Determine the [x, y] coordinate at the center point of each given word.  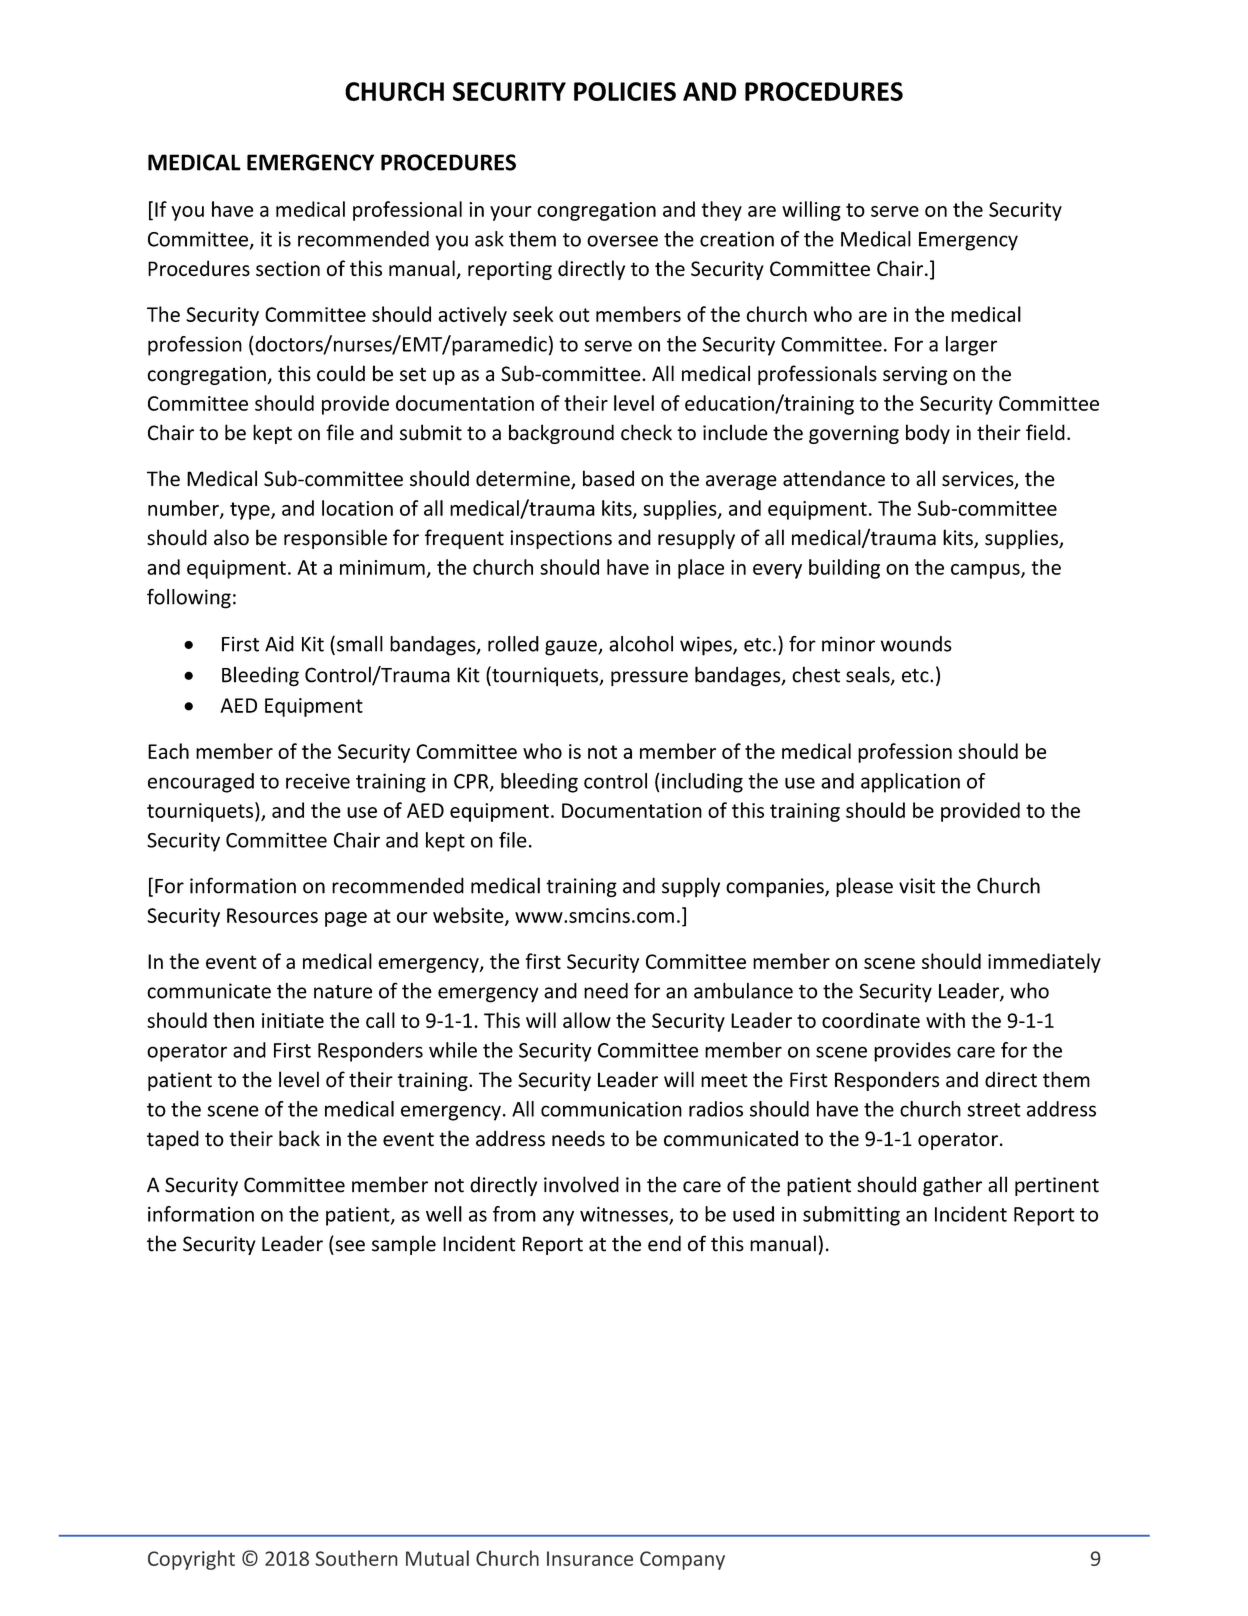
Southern [357, 1558]
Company [682, 1560]
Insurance [590, 1558]
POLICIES [625, 91]
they [722, 211]
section [288, 269]
